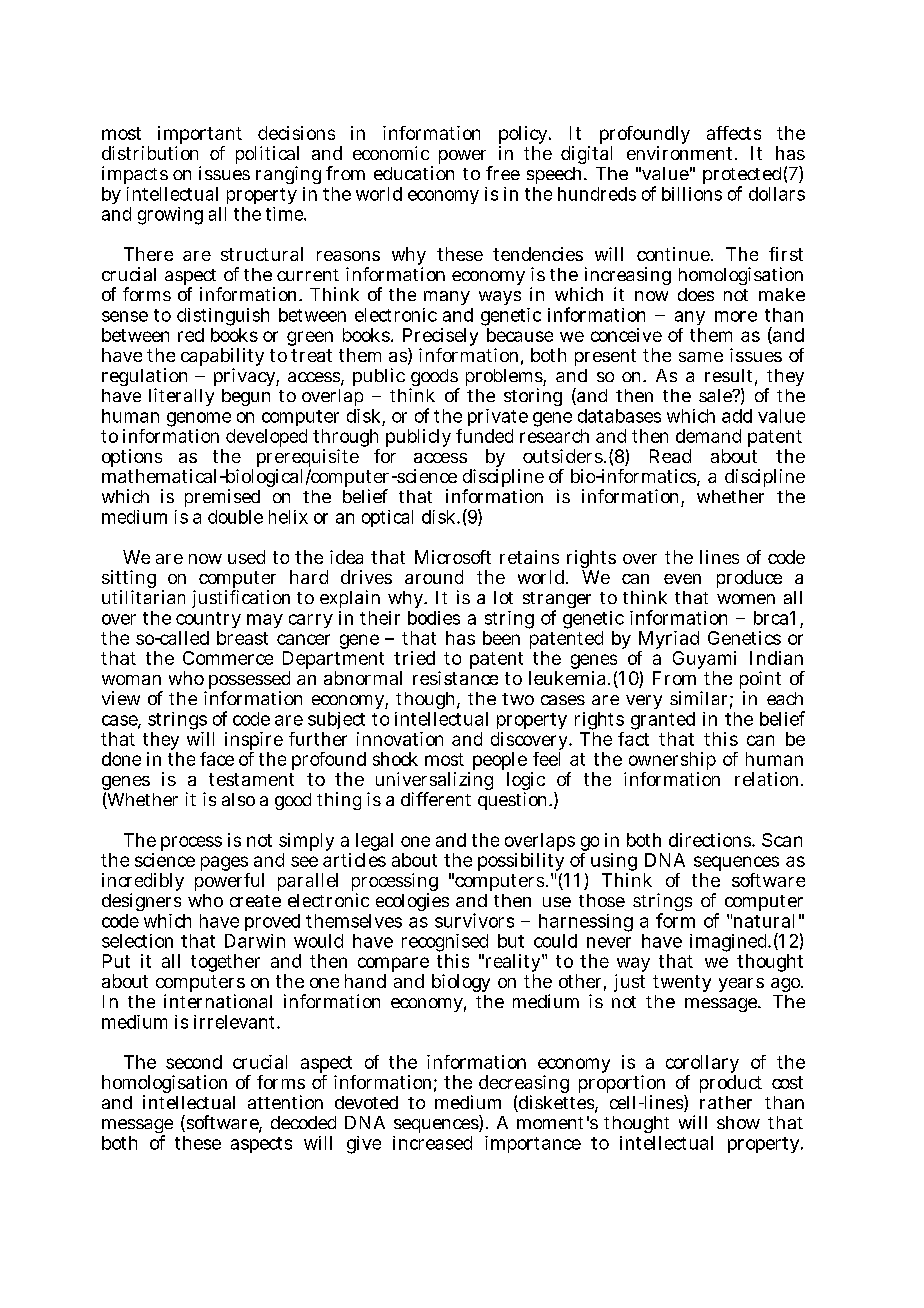  Describe the element at coordinates (434, 618) in the image. I see `bodies` at that location.
